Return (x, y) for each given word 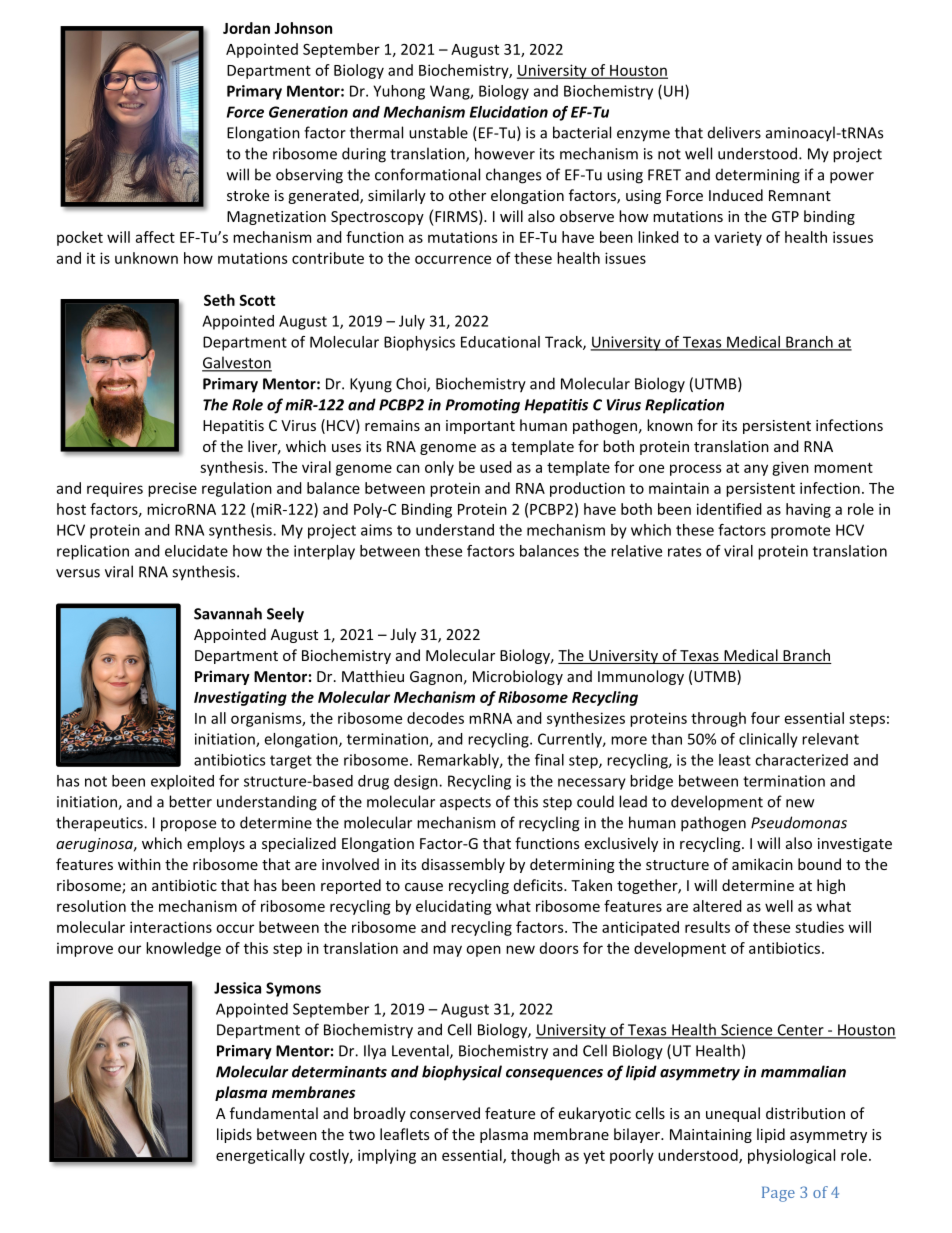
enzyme (643, 136)
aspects (465, 804)
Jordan (246, 28)
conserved (445, 1113)
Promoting (482, 406)
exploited (182, 782)
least (735, 760)
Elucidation (509, 112)
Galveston (237, 363)
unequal (733, 1114)
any (756, 470)
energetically (260, 1156)
